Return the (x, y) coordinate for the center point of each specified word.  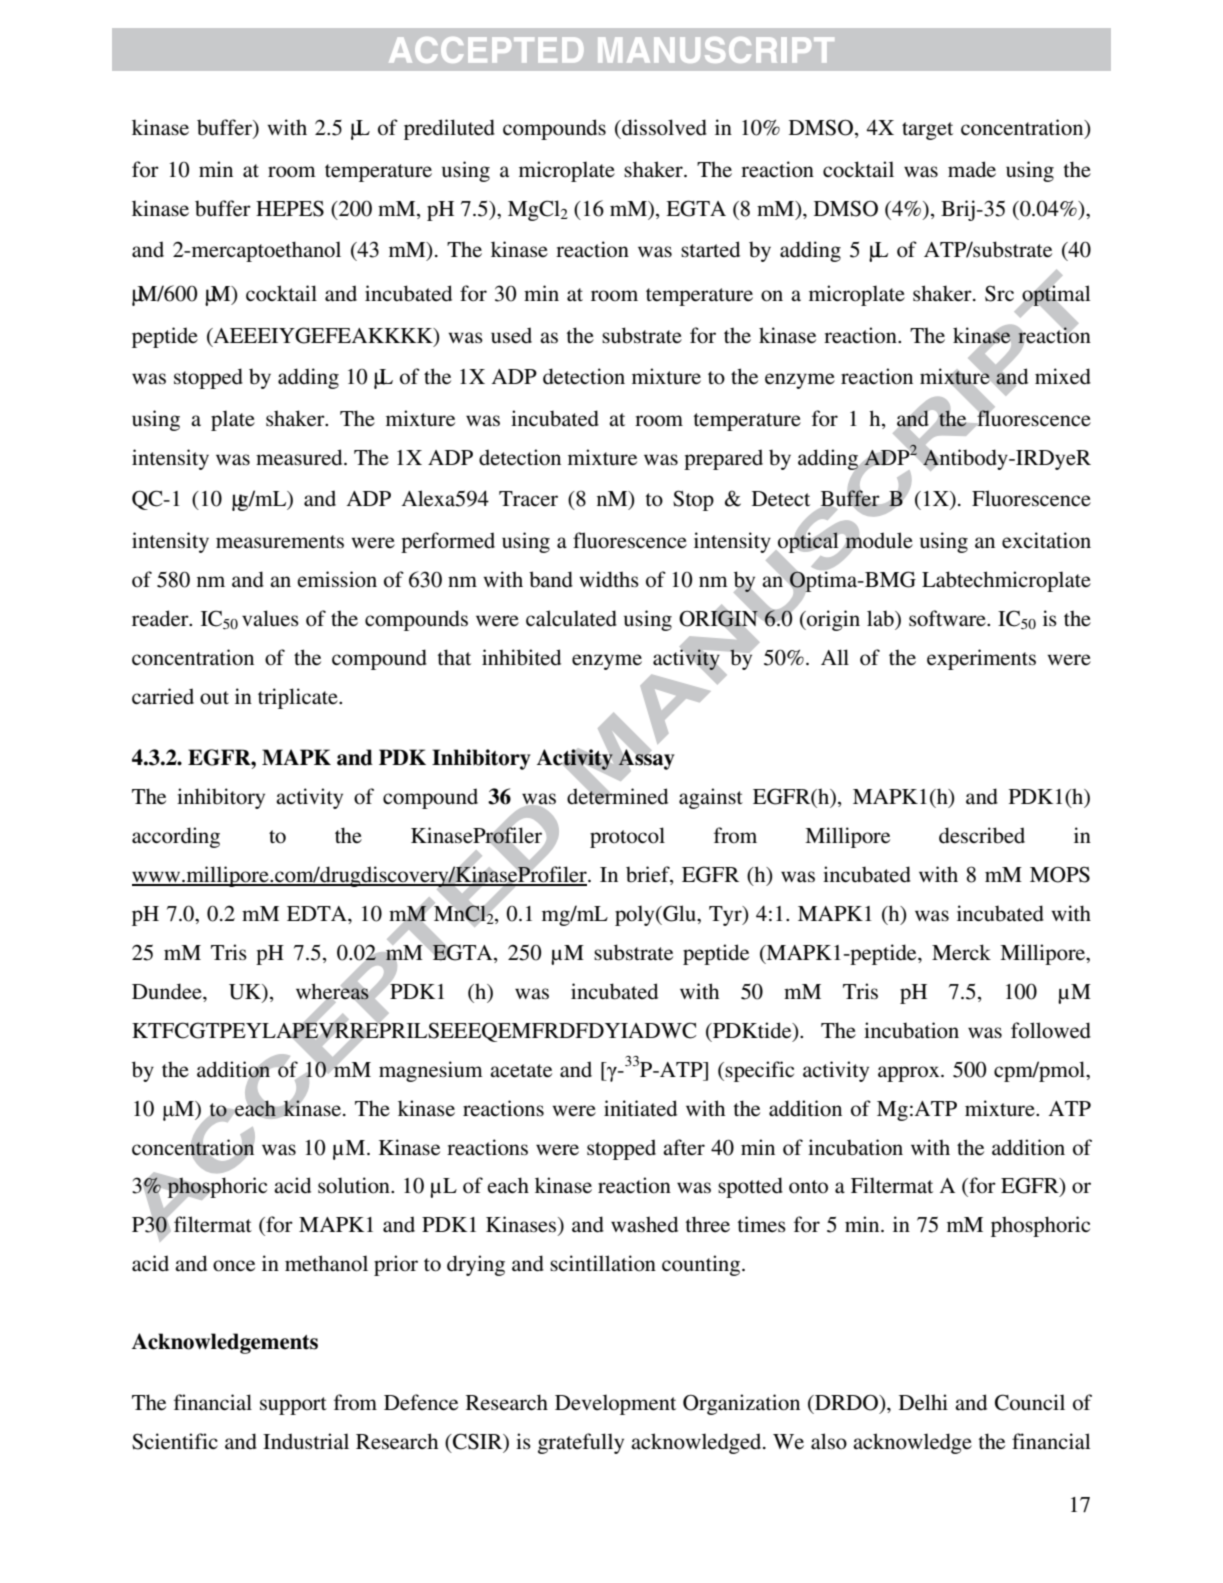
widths (609, 579)
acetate (521, 1071)
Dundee (168, 991)
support (293, 1406)
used (511, 335)
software (948, 618)
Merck (961, 952)
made (972, 169)
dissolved (663, 127)
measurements (280, 542)
